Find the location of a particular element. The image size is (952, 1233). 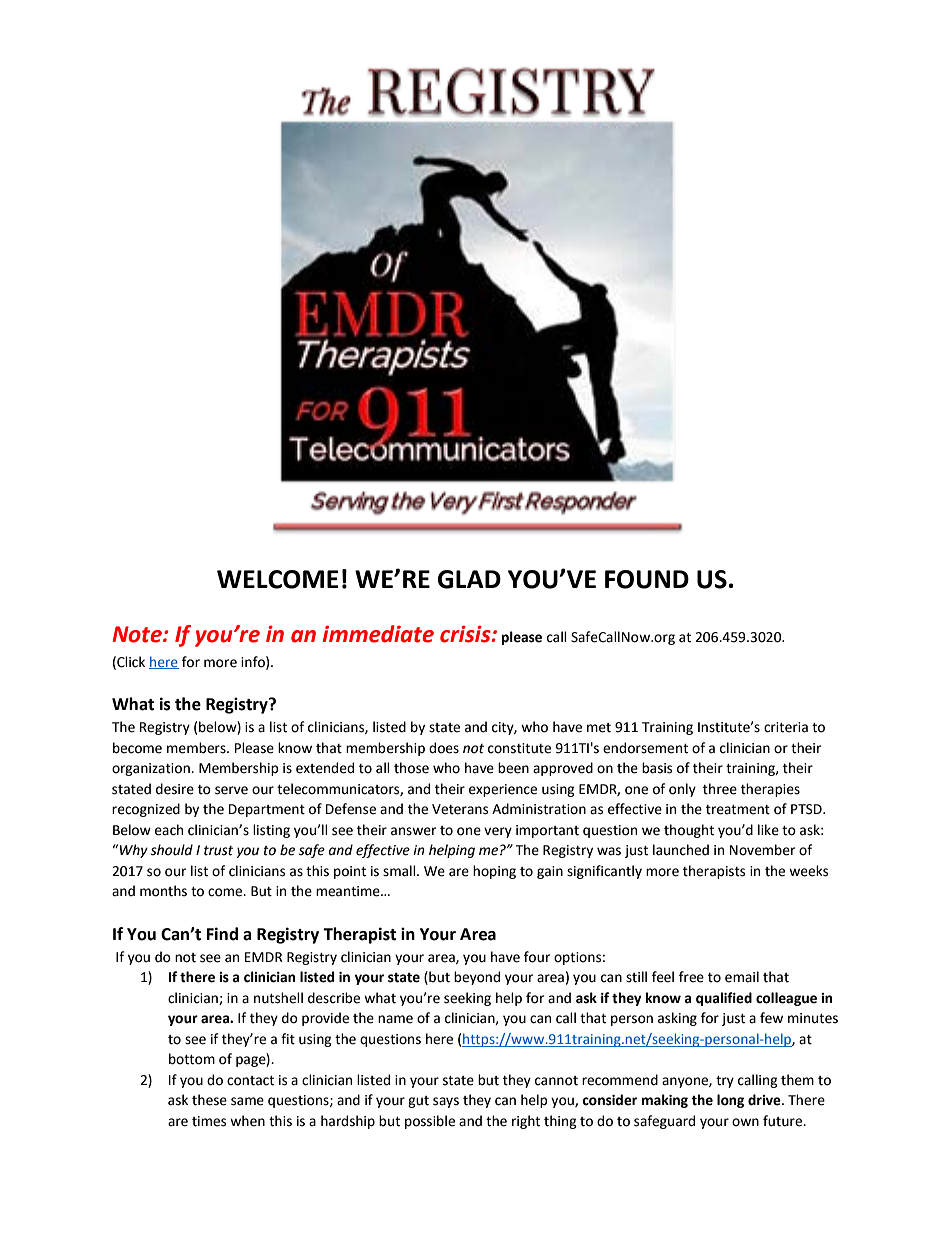

very is located at coordinates (498, 832).
